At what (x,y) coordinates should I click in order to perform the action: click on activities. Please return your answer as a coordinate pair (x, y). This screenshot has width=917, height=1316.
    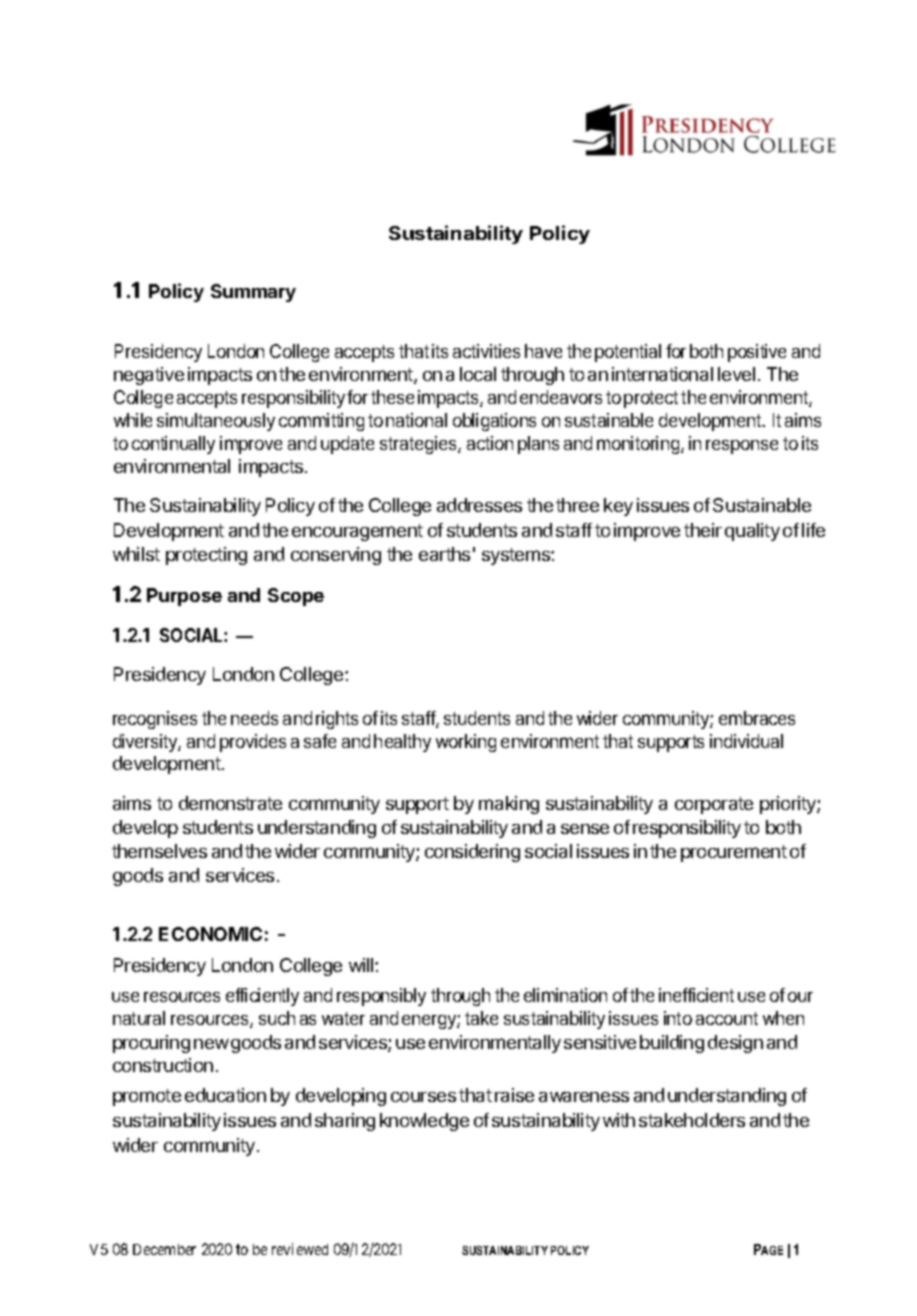
    Looking at the image, I should click on (486, 351).
